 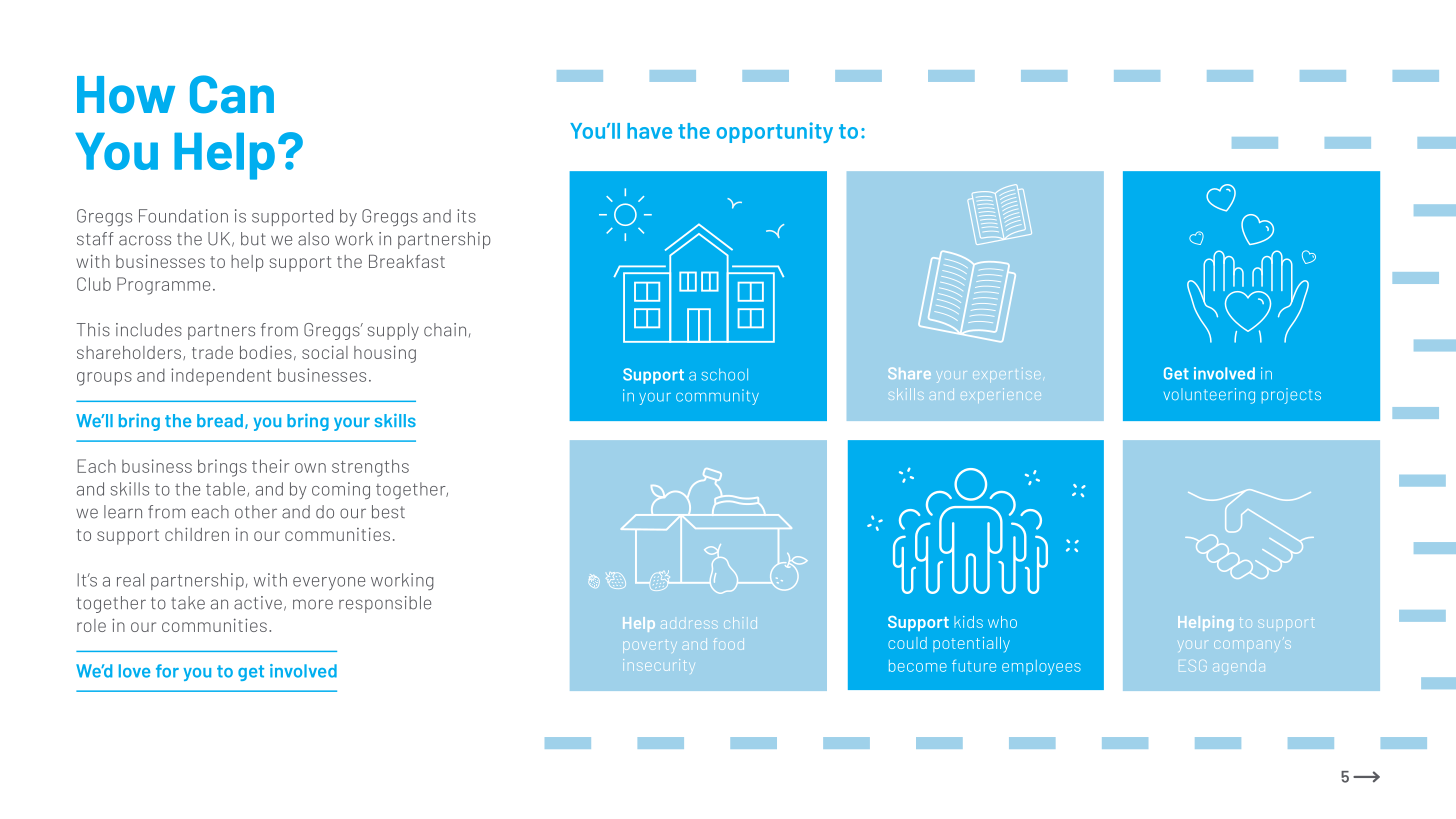 What do you see at coordinates (167, 671) in the screenshot?
I see `for` at bounding box center [167, 671].
